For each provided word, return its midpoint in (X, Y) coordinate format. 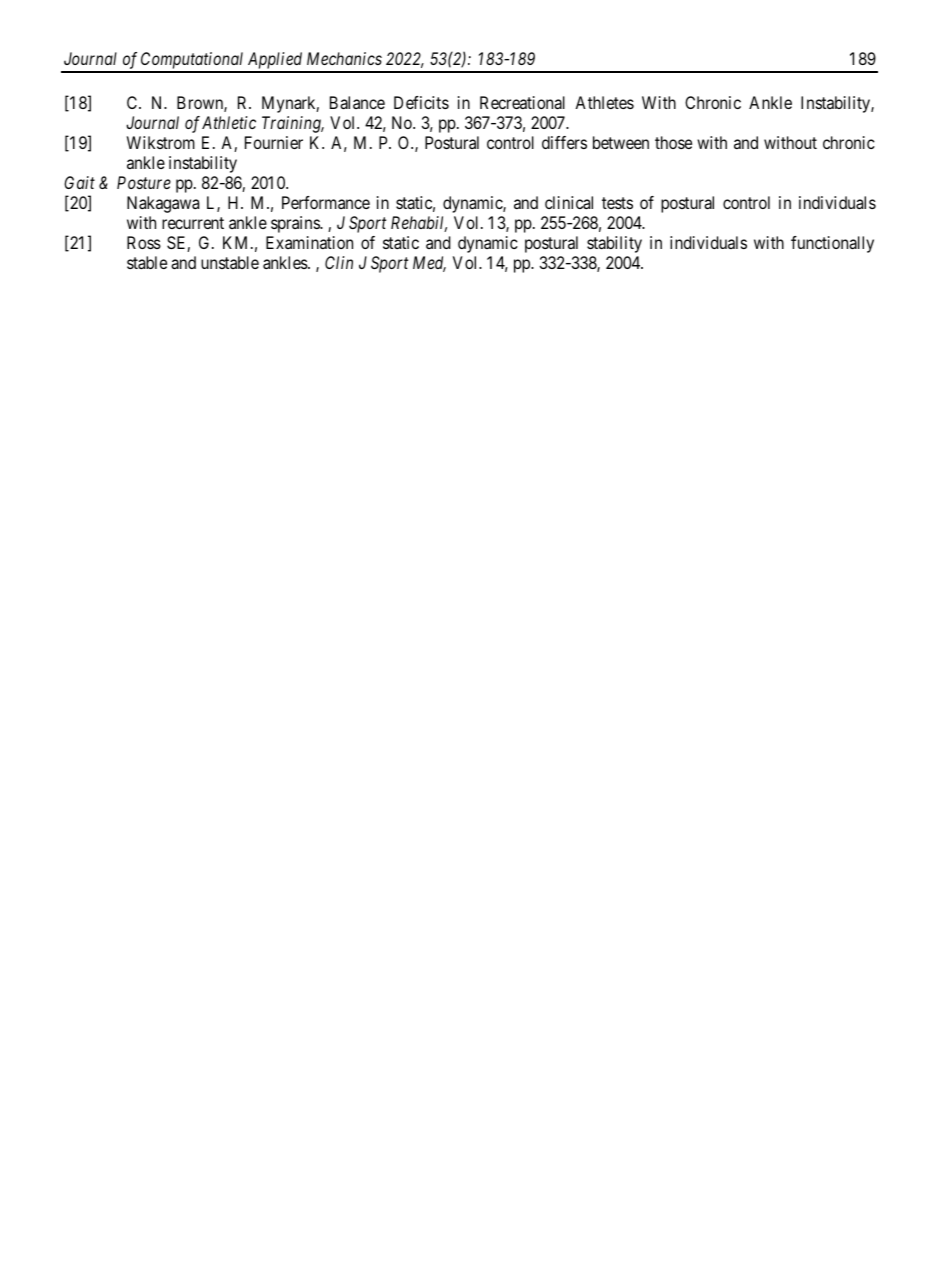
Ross (144, 242)
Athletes (604, 102)
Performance (326, 202)
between (621, 142)
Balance (357, 102)
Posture (144, 182)
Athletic (229, 122)
